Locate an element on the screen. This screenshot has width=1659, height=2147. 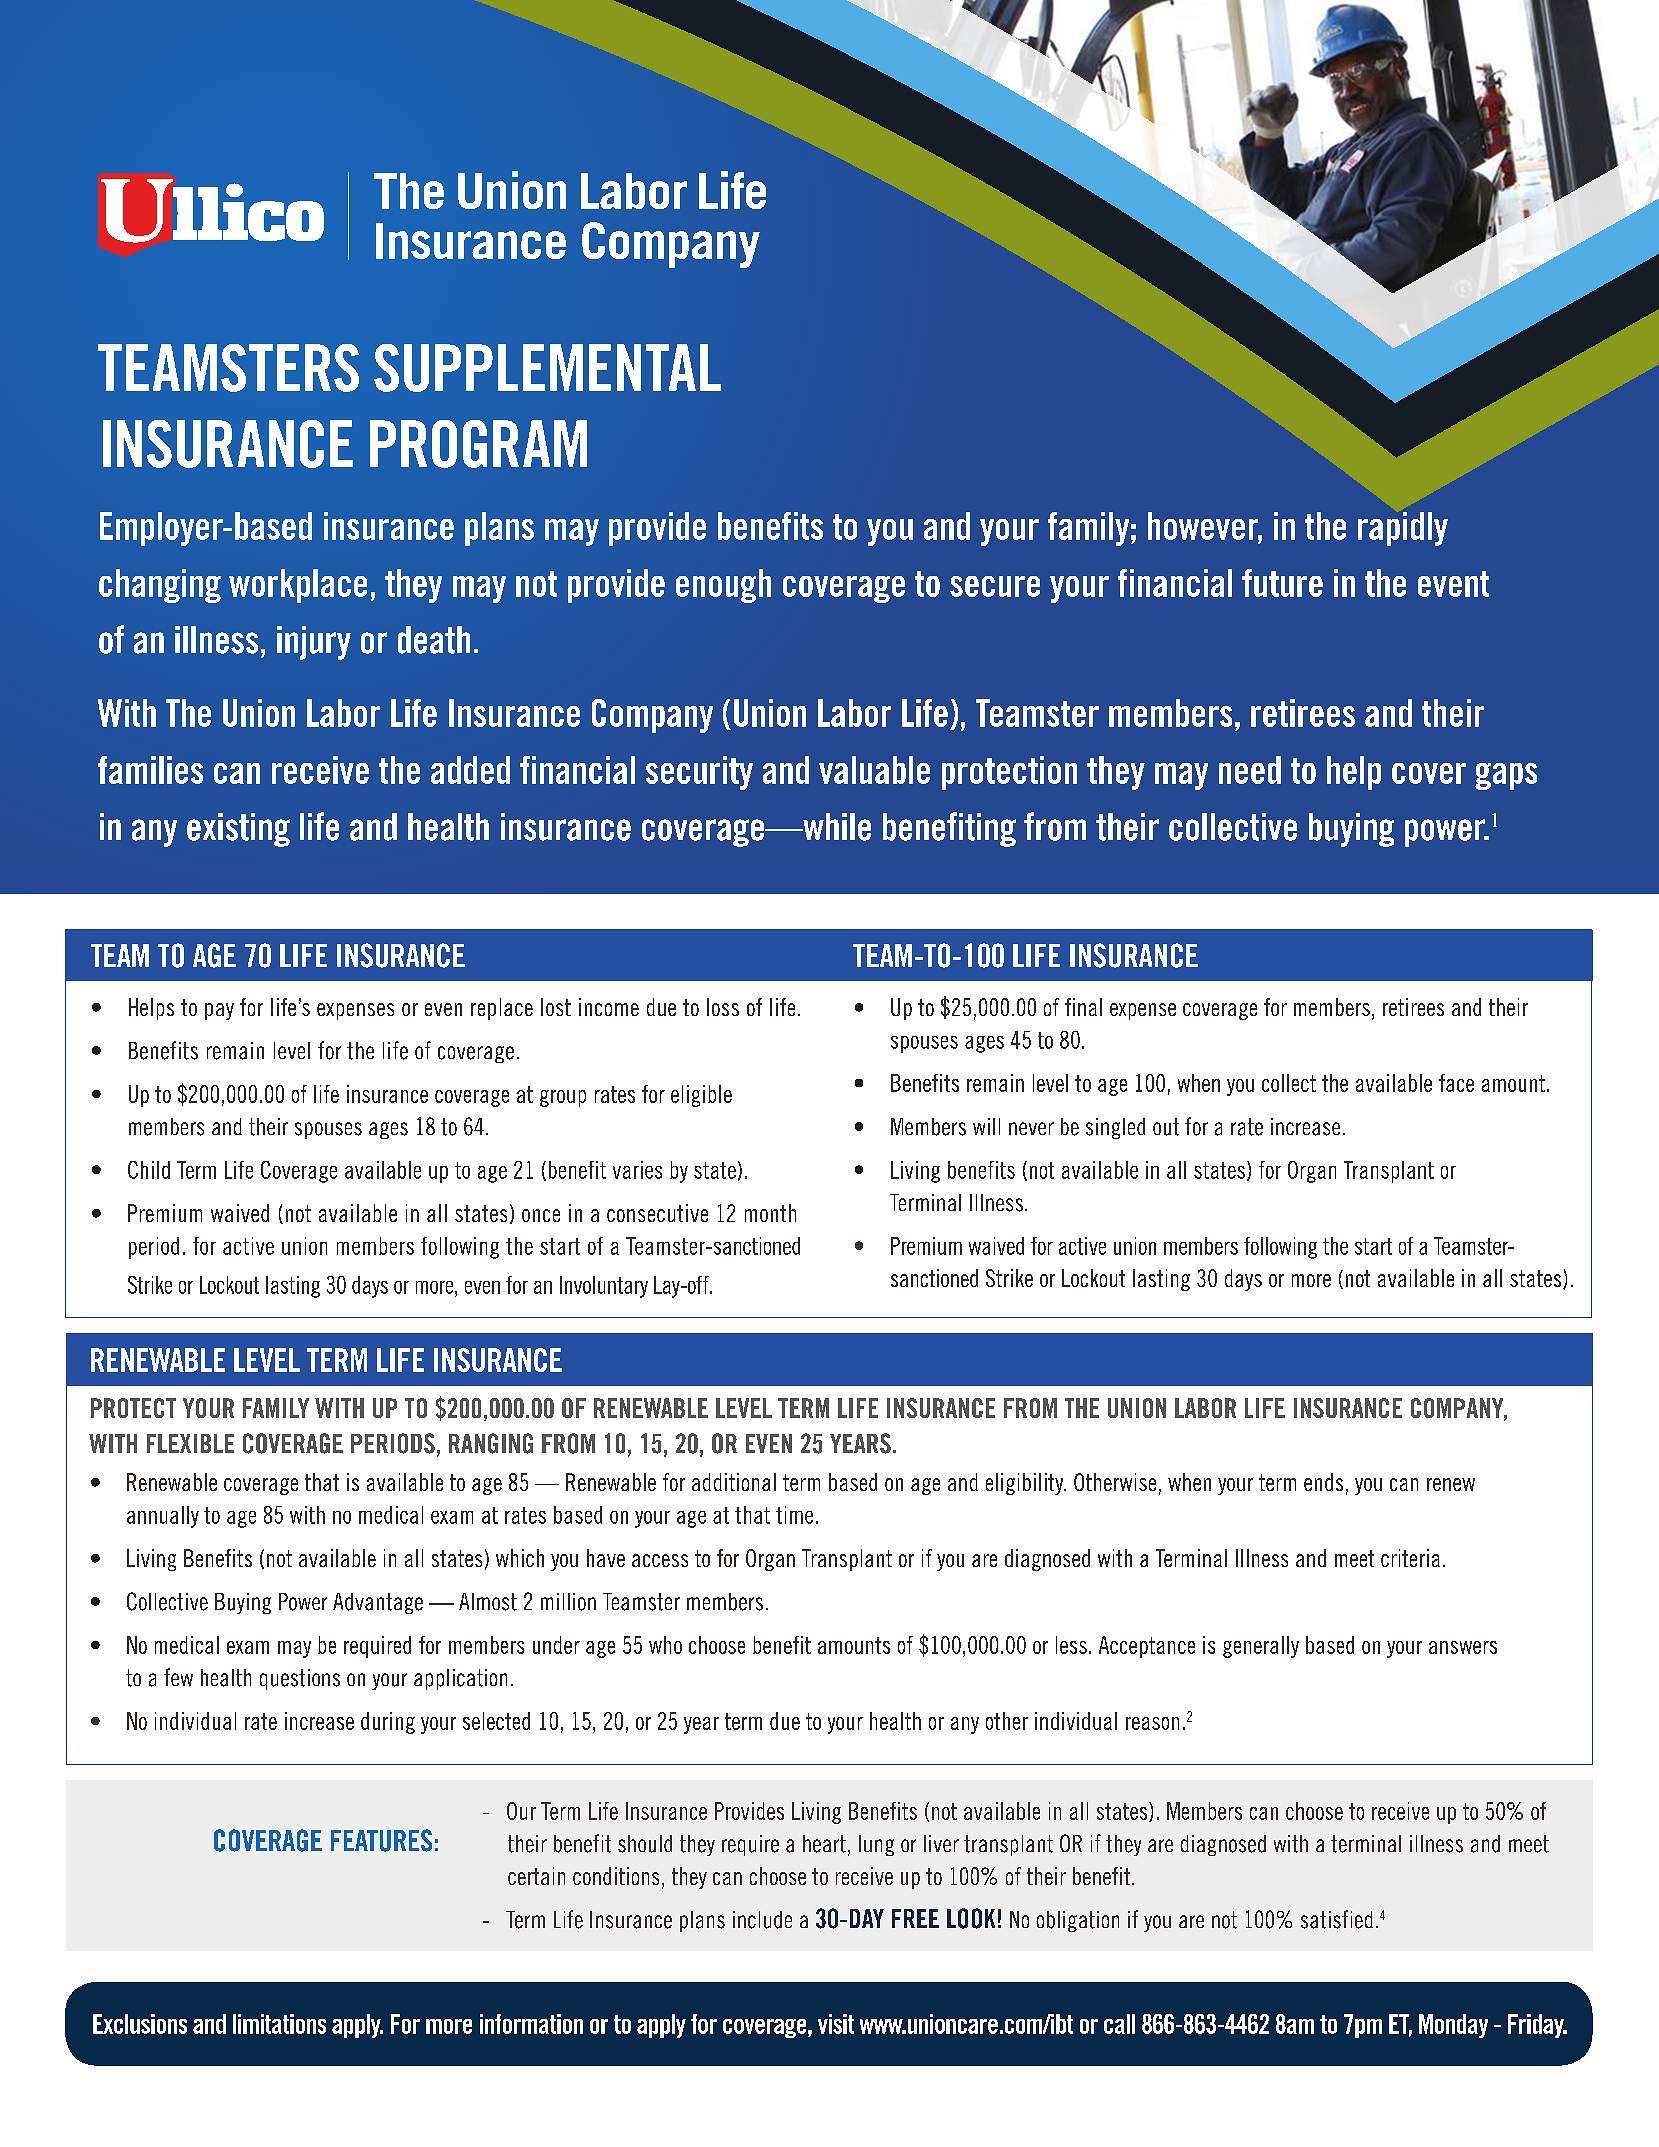
rapidly is located at coordinates (1403, 529).
